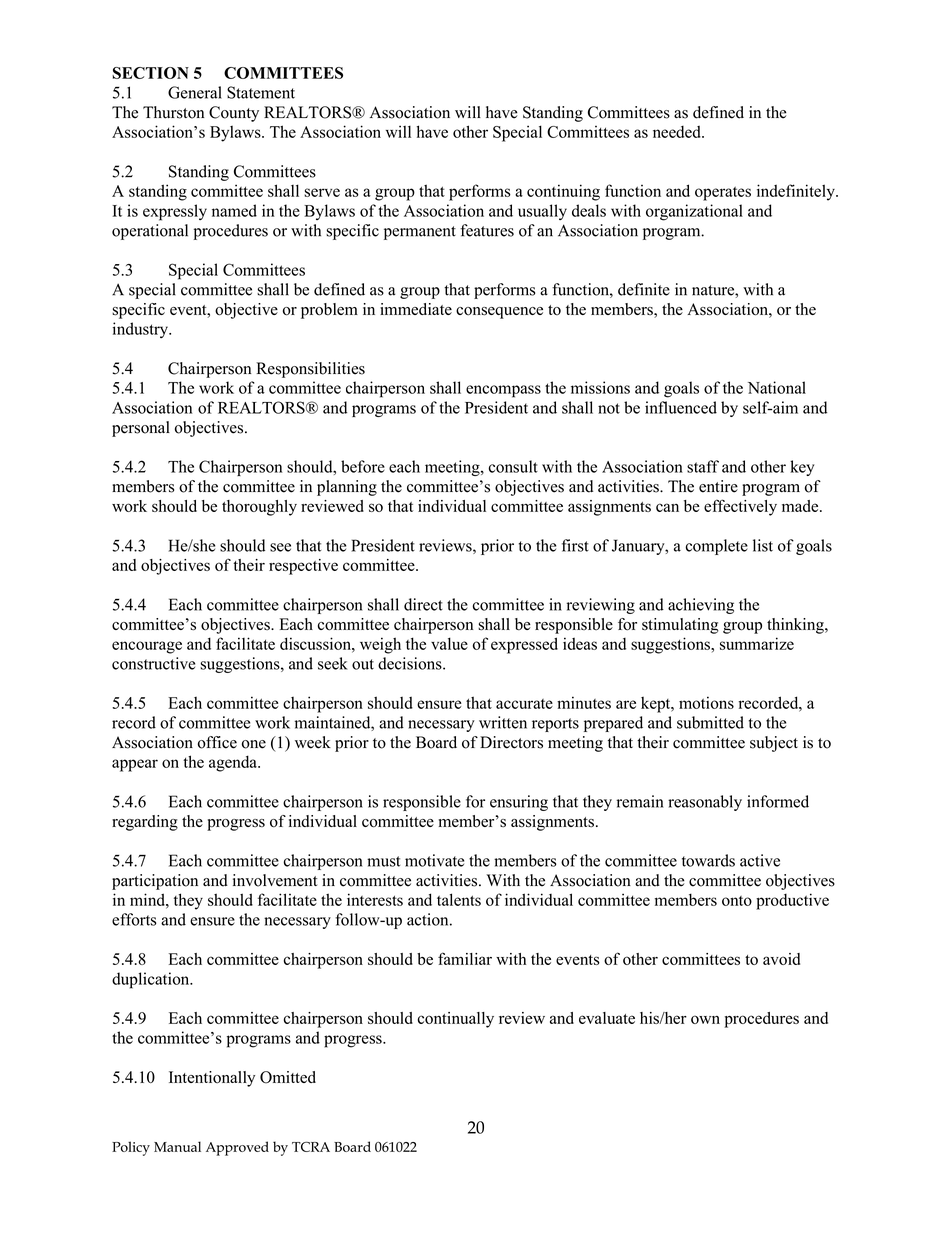  What do you see at coordinates (678, 132) in the image?
I see `needed` at bounding box center [678, 132].
